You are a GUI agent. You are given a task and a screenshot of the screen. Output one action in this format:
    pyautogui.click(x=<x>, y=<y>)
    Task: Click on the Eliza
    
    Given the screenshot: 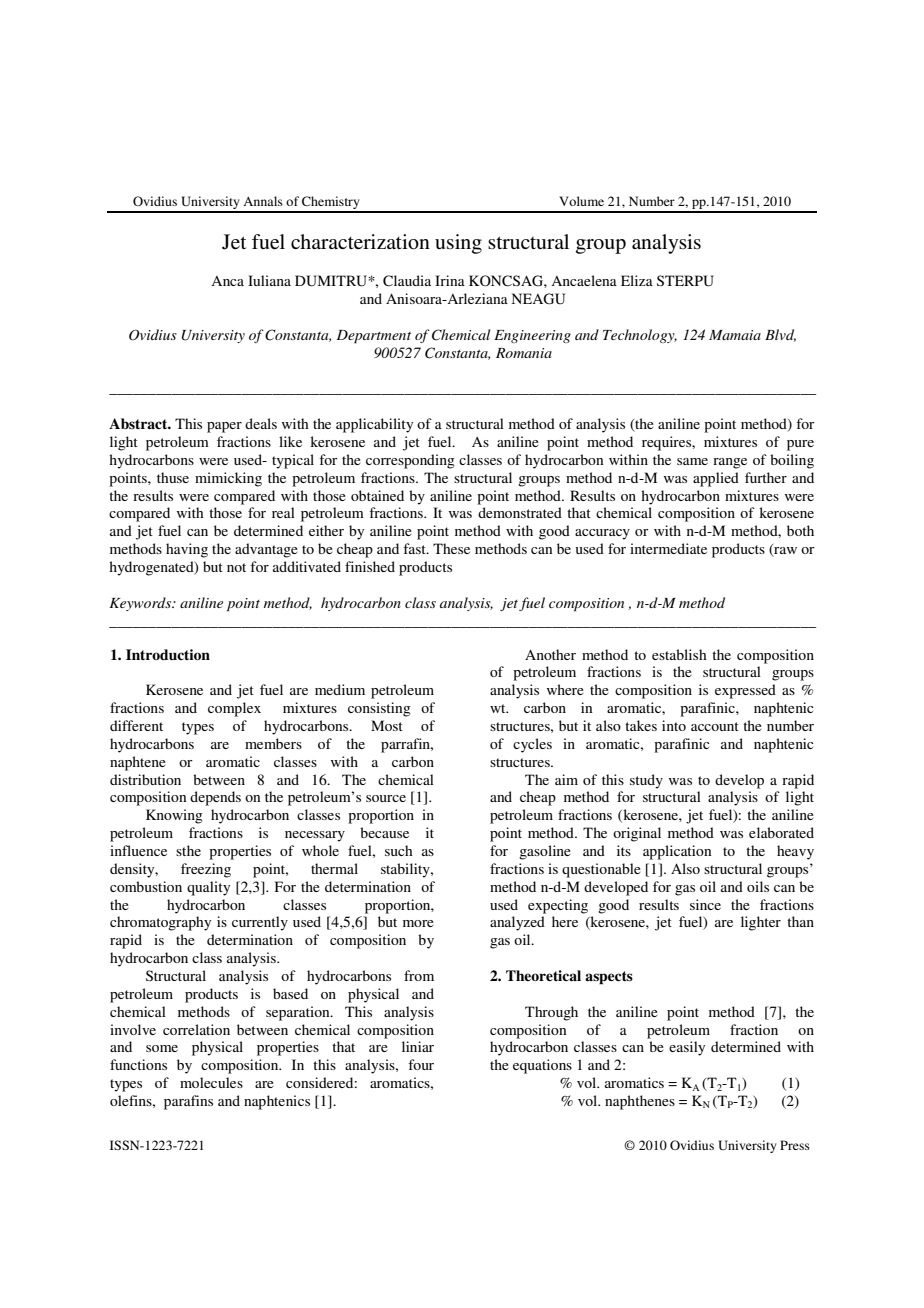 What is the action you would take?
    pyautogui.click(x=637, y=280)
